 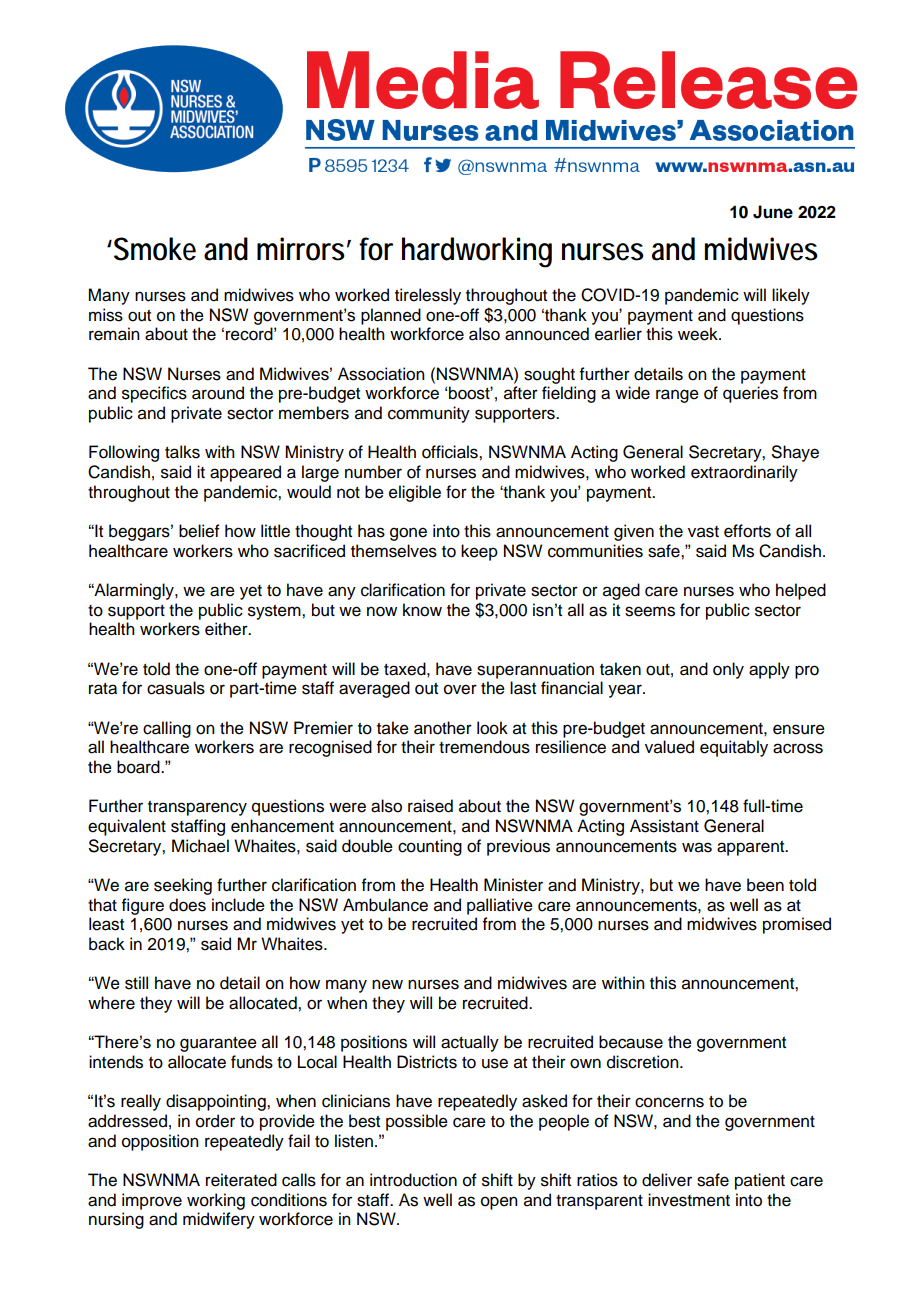 What do you see at coordinates (479, 552) in the screenshot?
I see `keep` at bounding box center [479, 552].
